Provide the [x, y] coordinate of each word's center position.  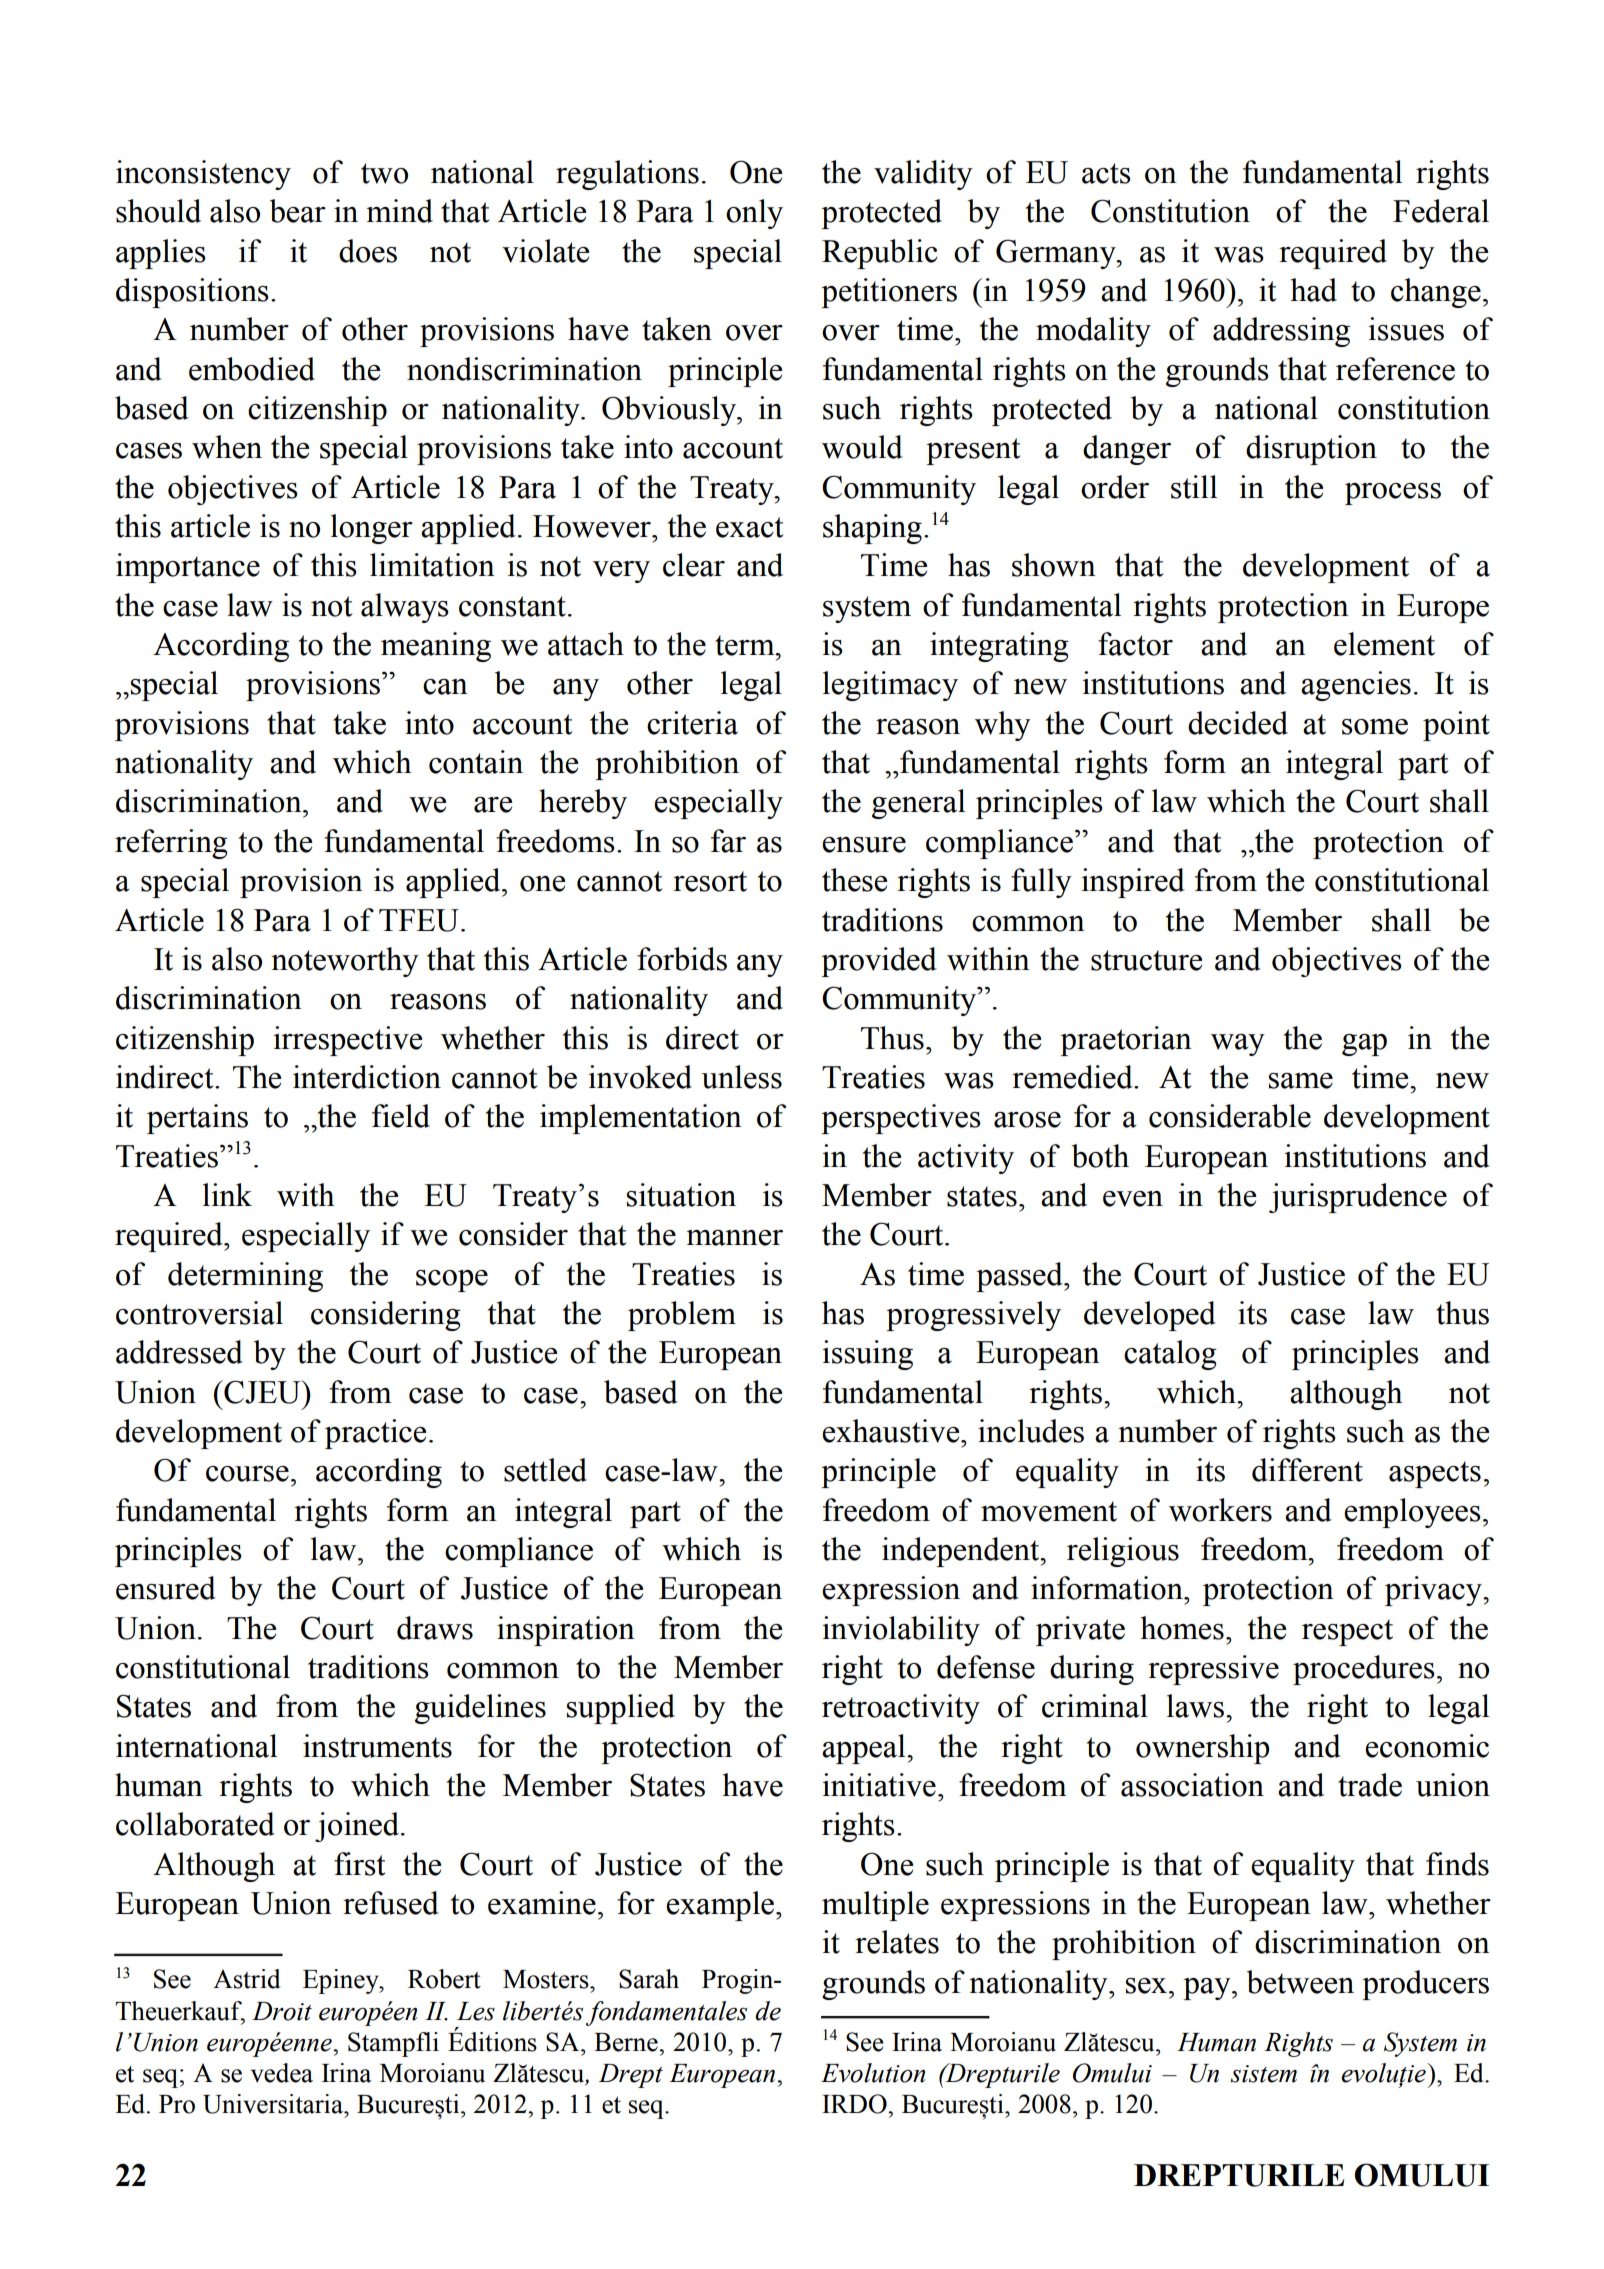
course [247, 1474]
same [1301, 1081]
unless [742, 1077]
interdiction [367, 1077]
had [1314, 290]
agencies [1356, 686]
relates [897, 1942]
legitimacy [890, 686]
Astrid [246, 1979]
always [405, 608]
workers [1220, 1510]
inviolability [901, 1631]
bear [298, 211]
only [754, 214]
